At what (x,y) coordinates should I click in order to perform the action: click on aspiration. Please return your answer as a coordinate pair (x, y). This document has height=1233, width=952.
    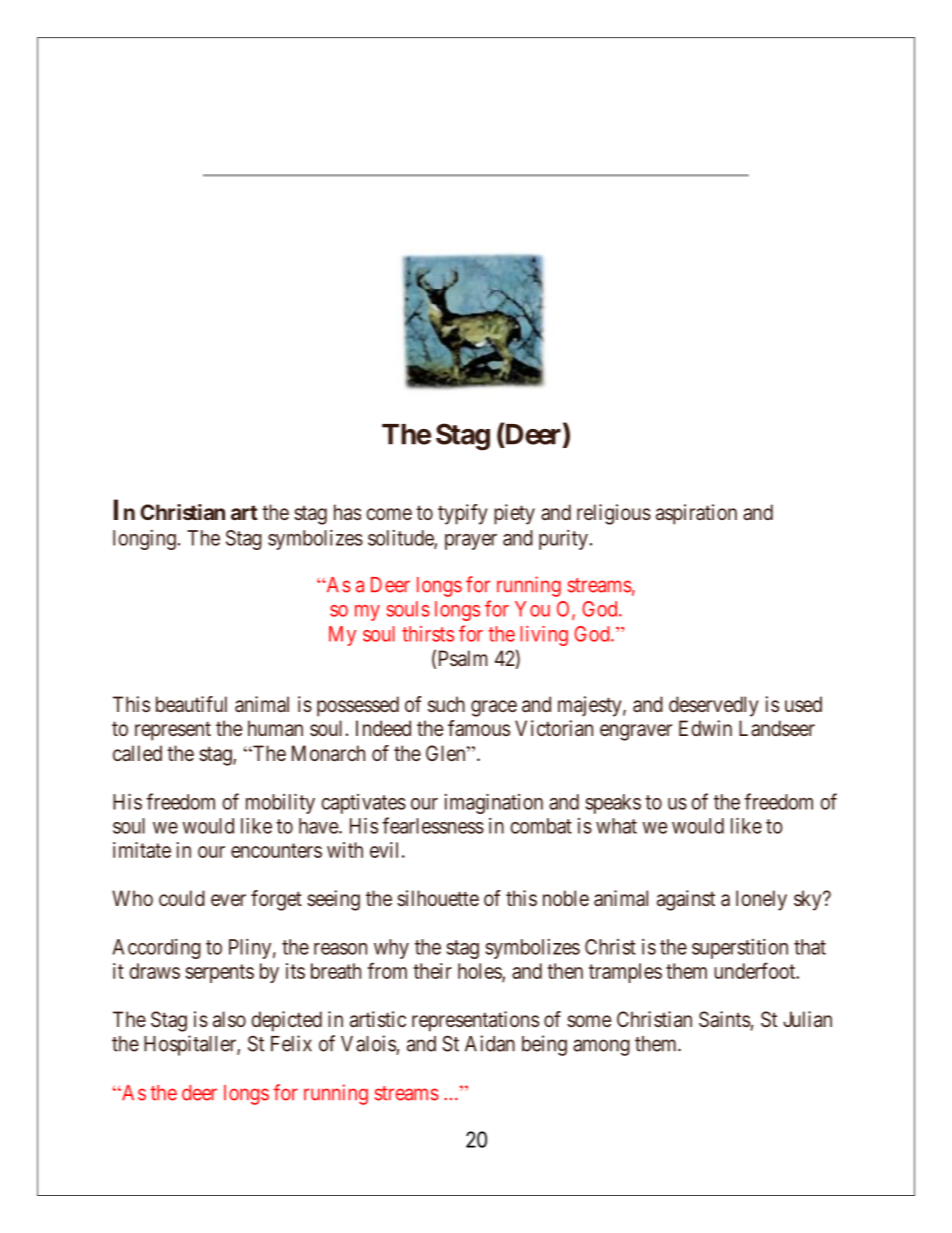
    Looking at the image, I should click on (696, 514).
